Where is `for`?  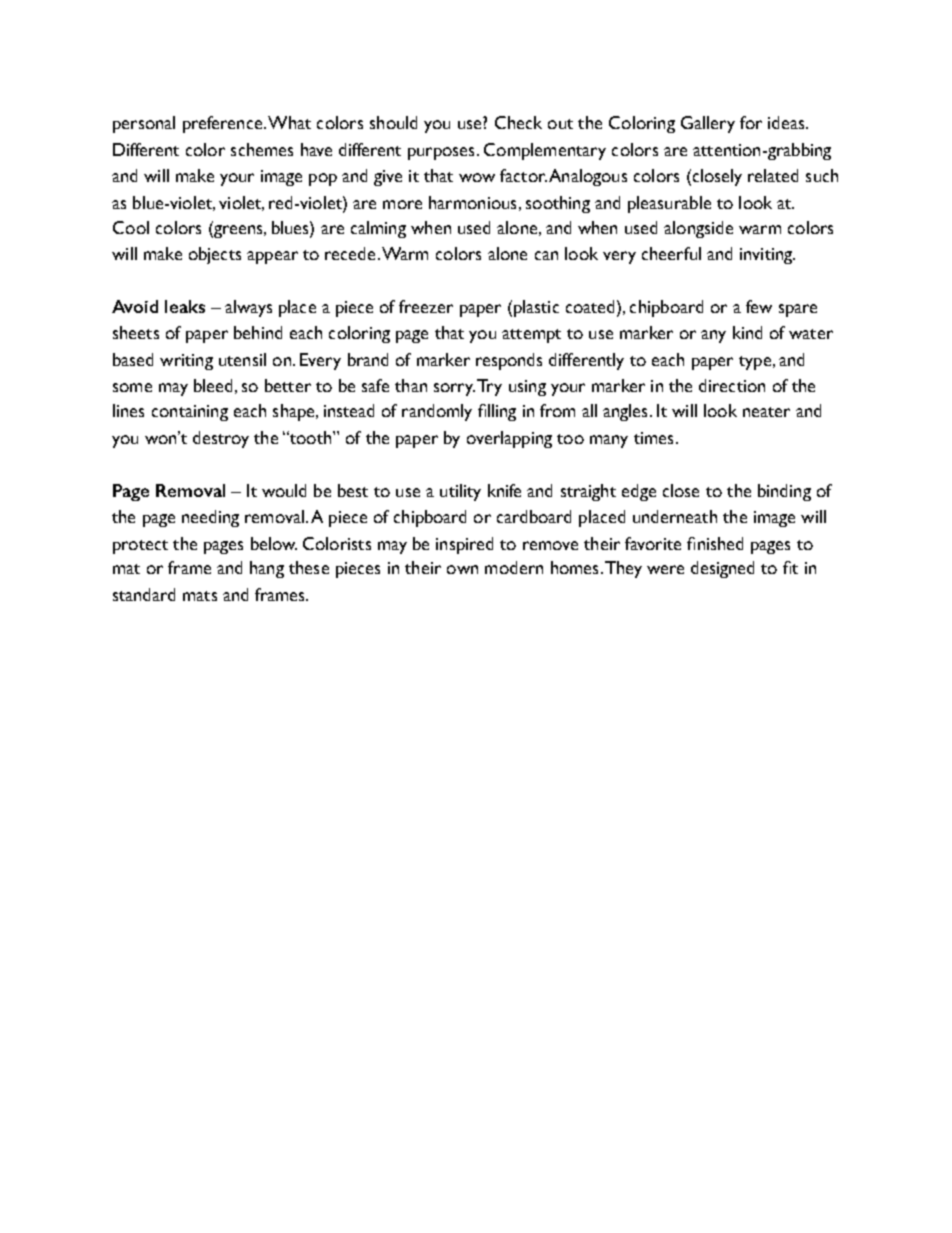 for is located at coordinates (751, 122).
